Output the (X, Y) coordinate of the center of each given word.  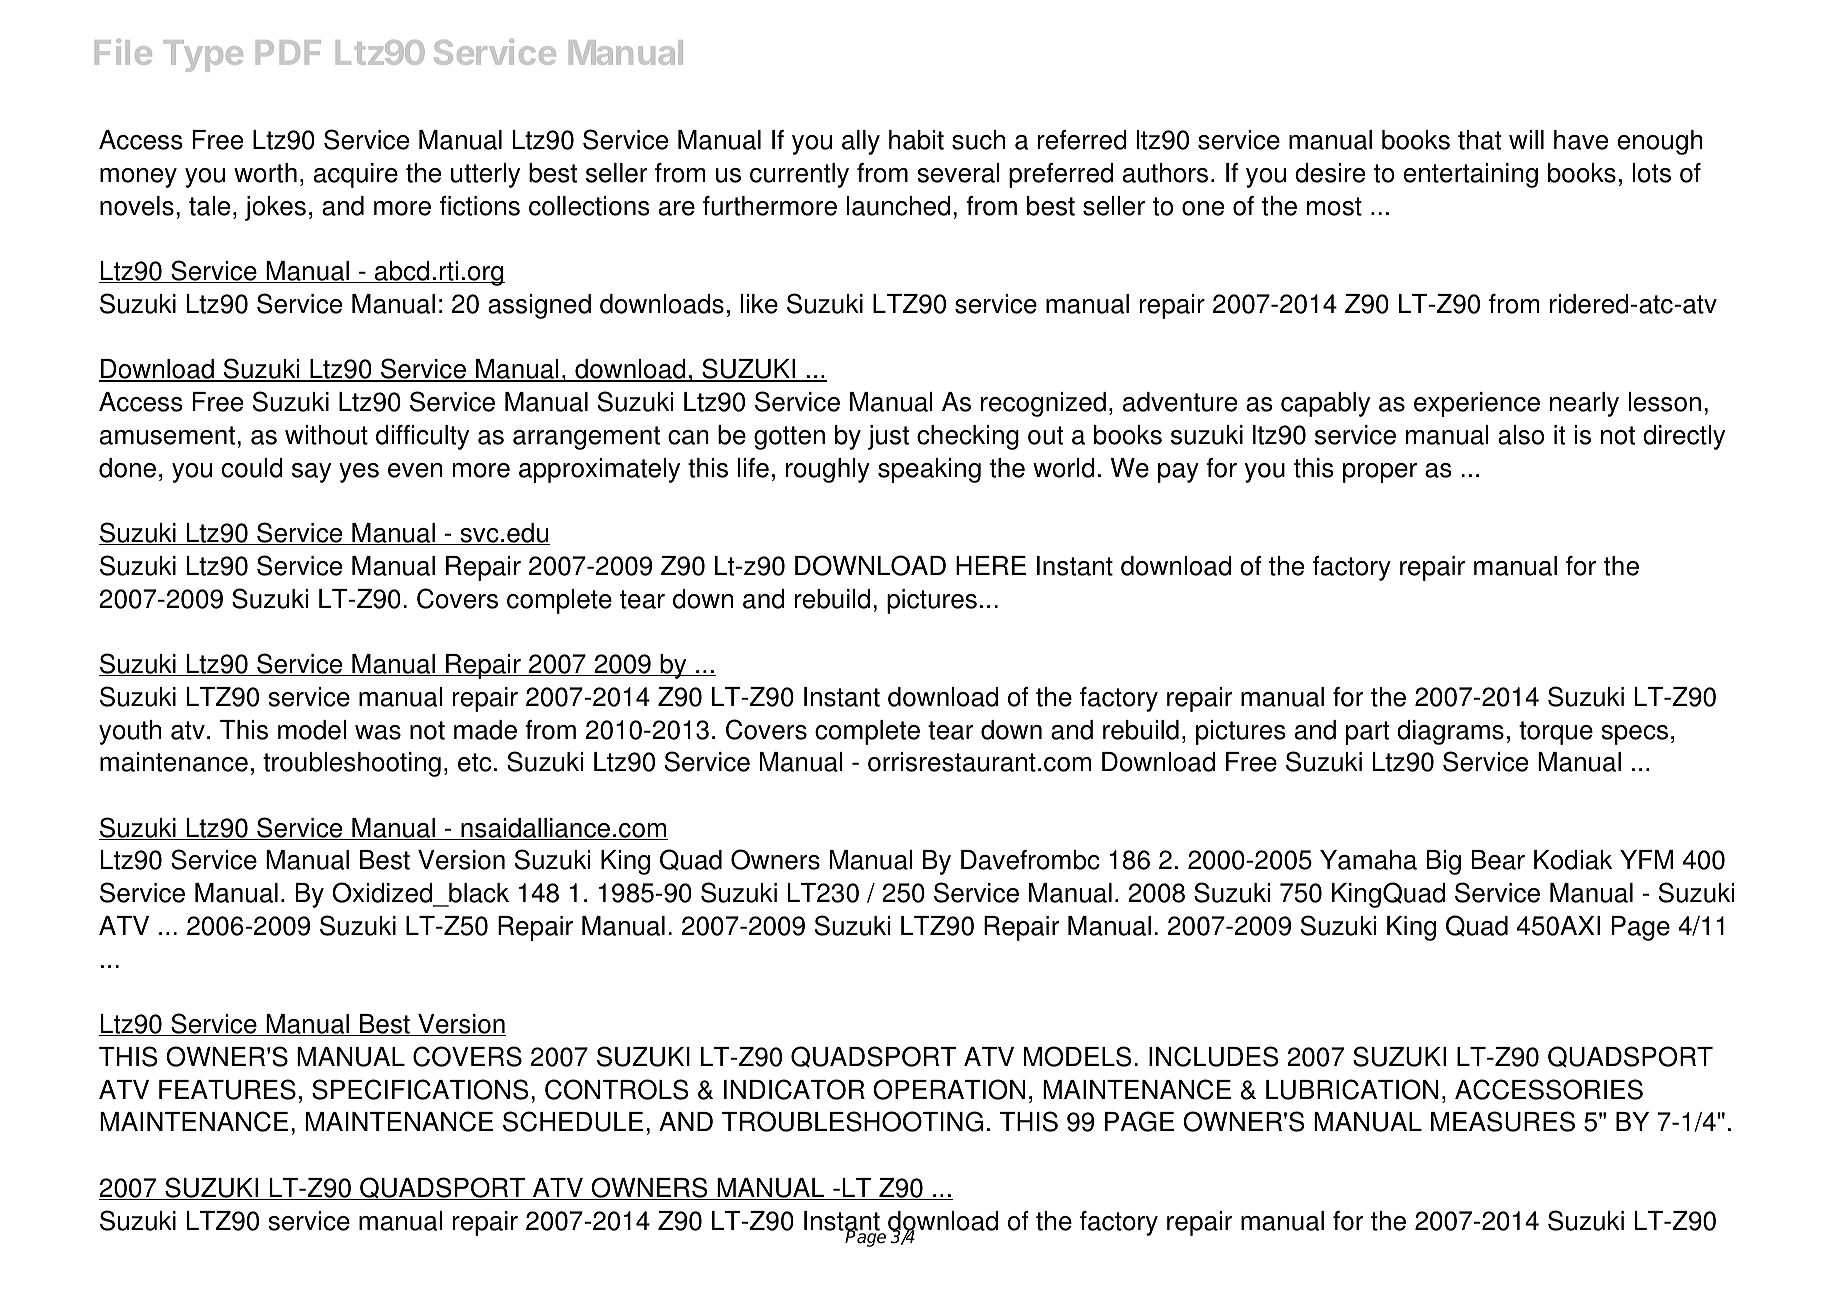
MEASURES (1503, 1121)
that (1479, 140)
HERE (991, 565)
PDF (288, 52)
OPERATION (949, 1089)
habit (916, 140)
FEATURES (227, 1089)
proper (1380, 473)
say (311, 473)
